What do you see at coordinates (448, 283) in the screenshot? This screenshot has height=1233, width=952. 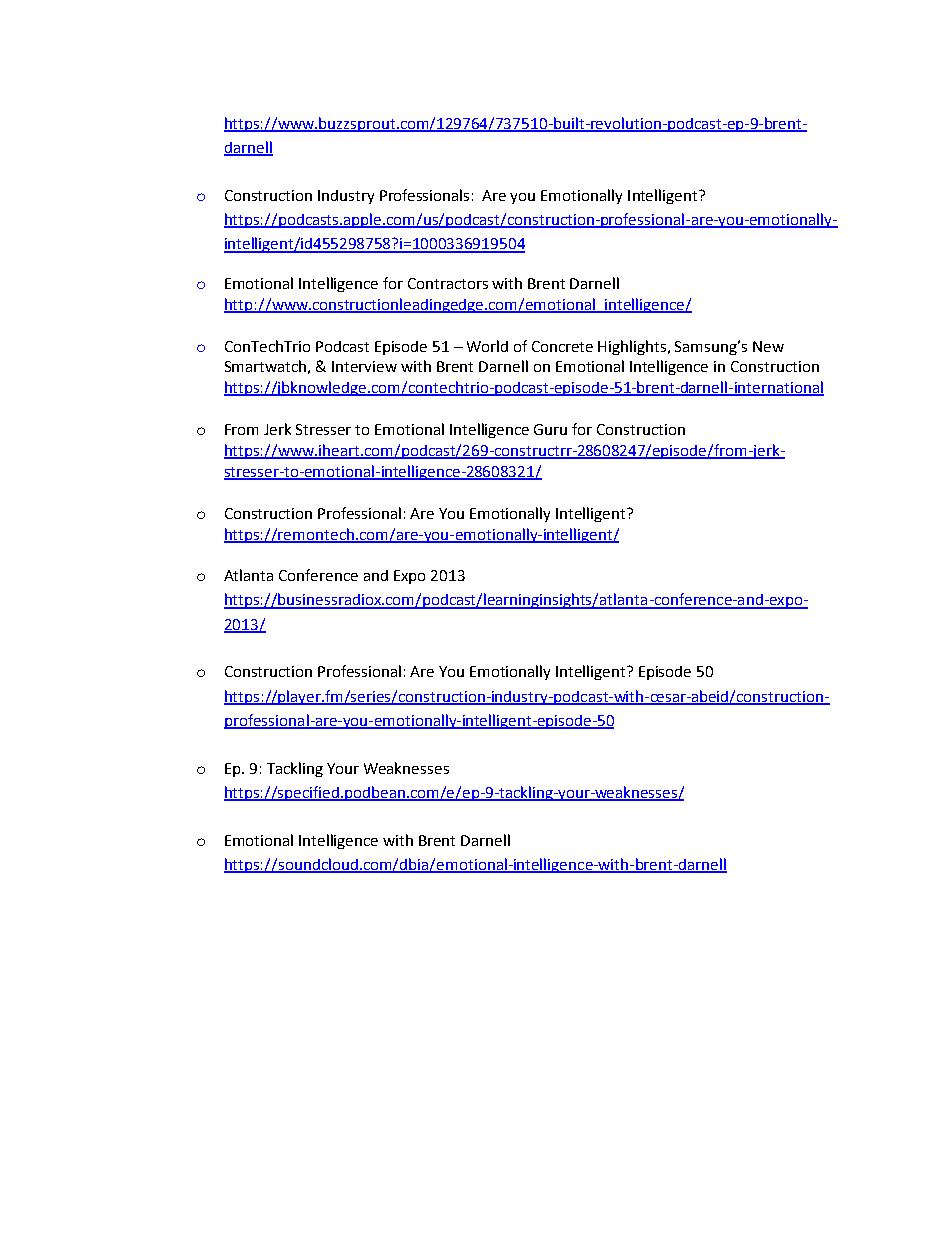 I see `Contractors` at bounding box center [448, 283].
